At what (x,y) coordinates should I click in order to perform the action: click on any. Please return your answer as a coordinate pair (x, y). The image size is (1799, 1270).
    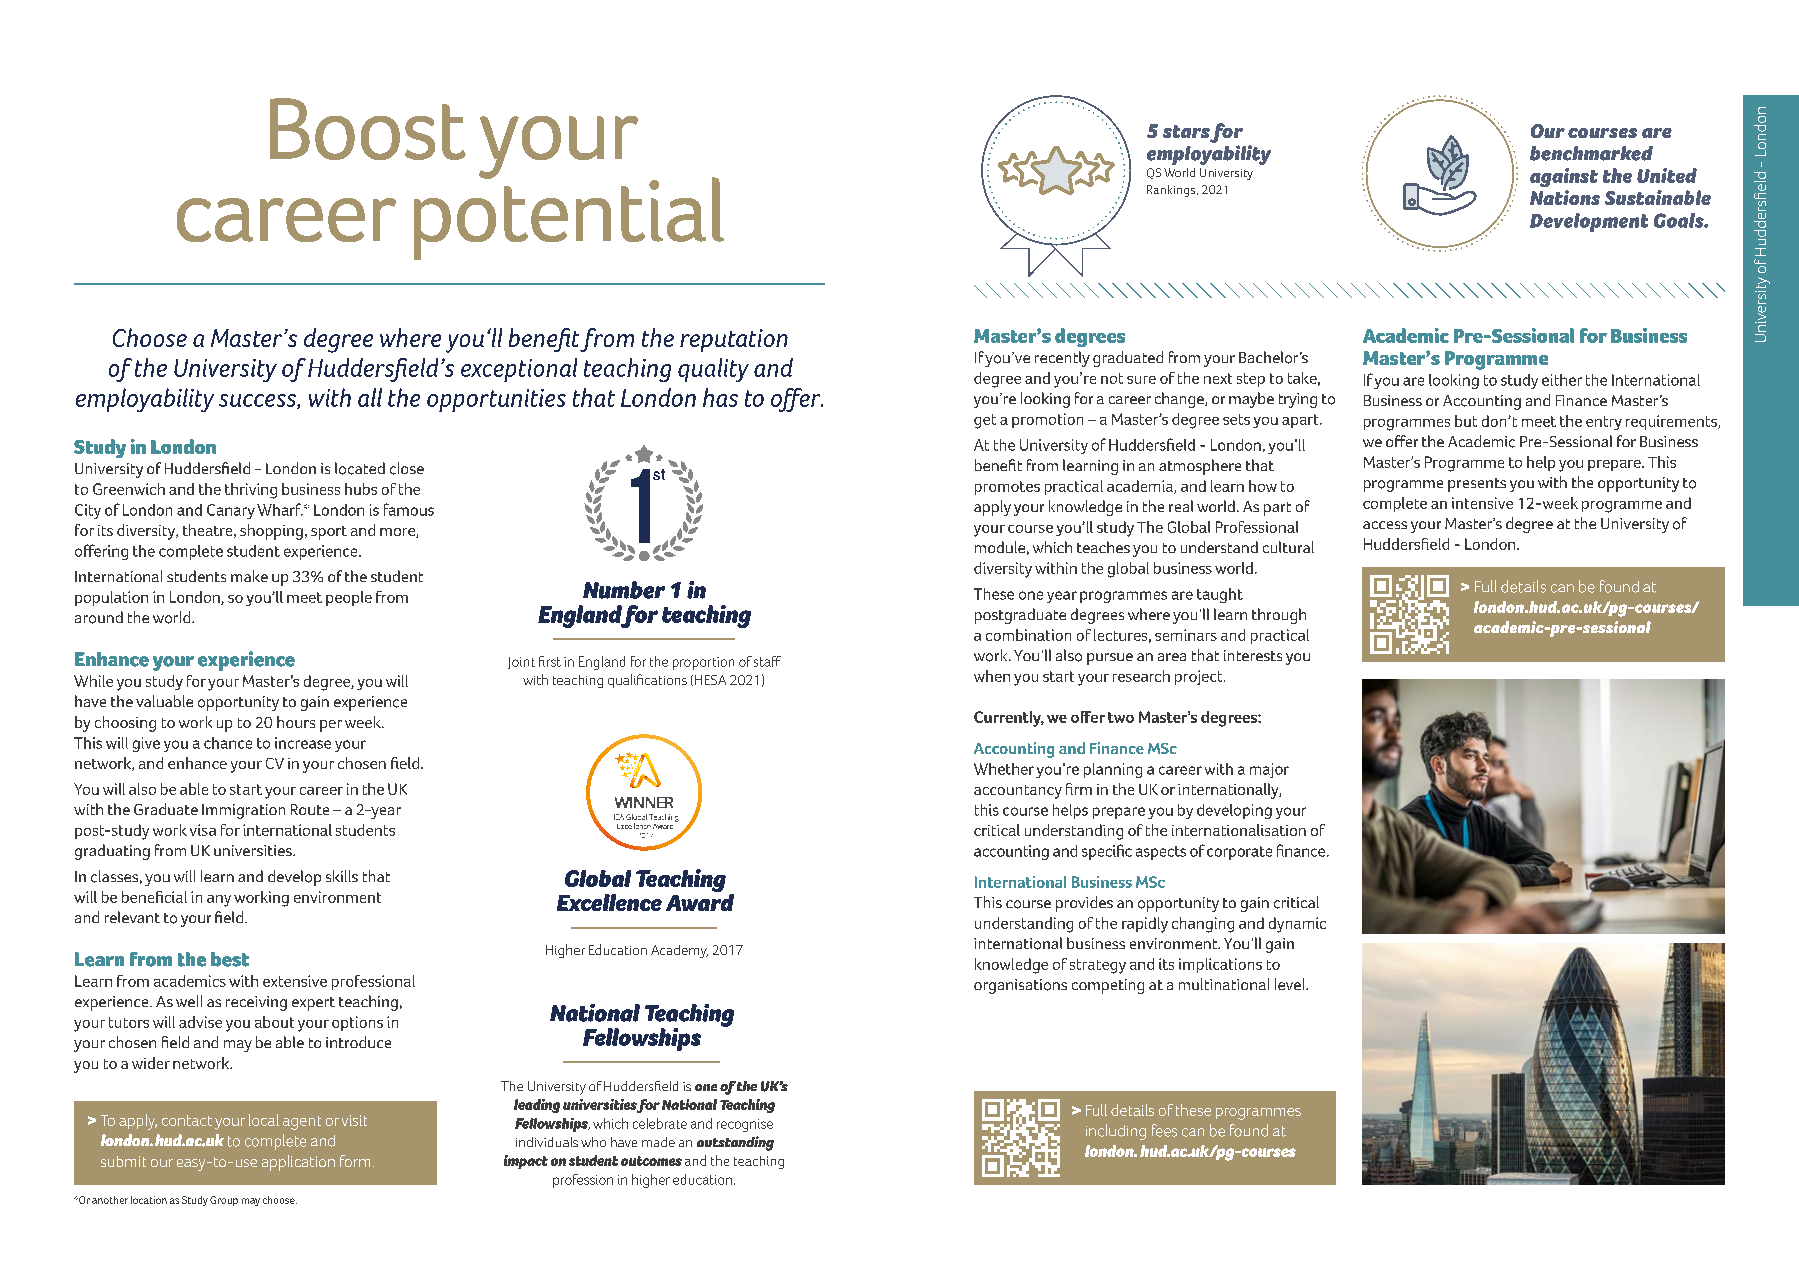
    Looking at the image, I should click on (219, 901).
